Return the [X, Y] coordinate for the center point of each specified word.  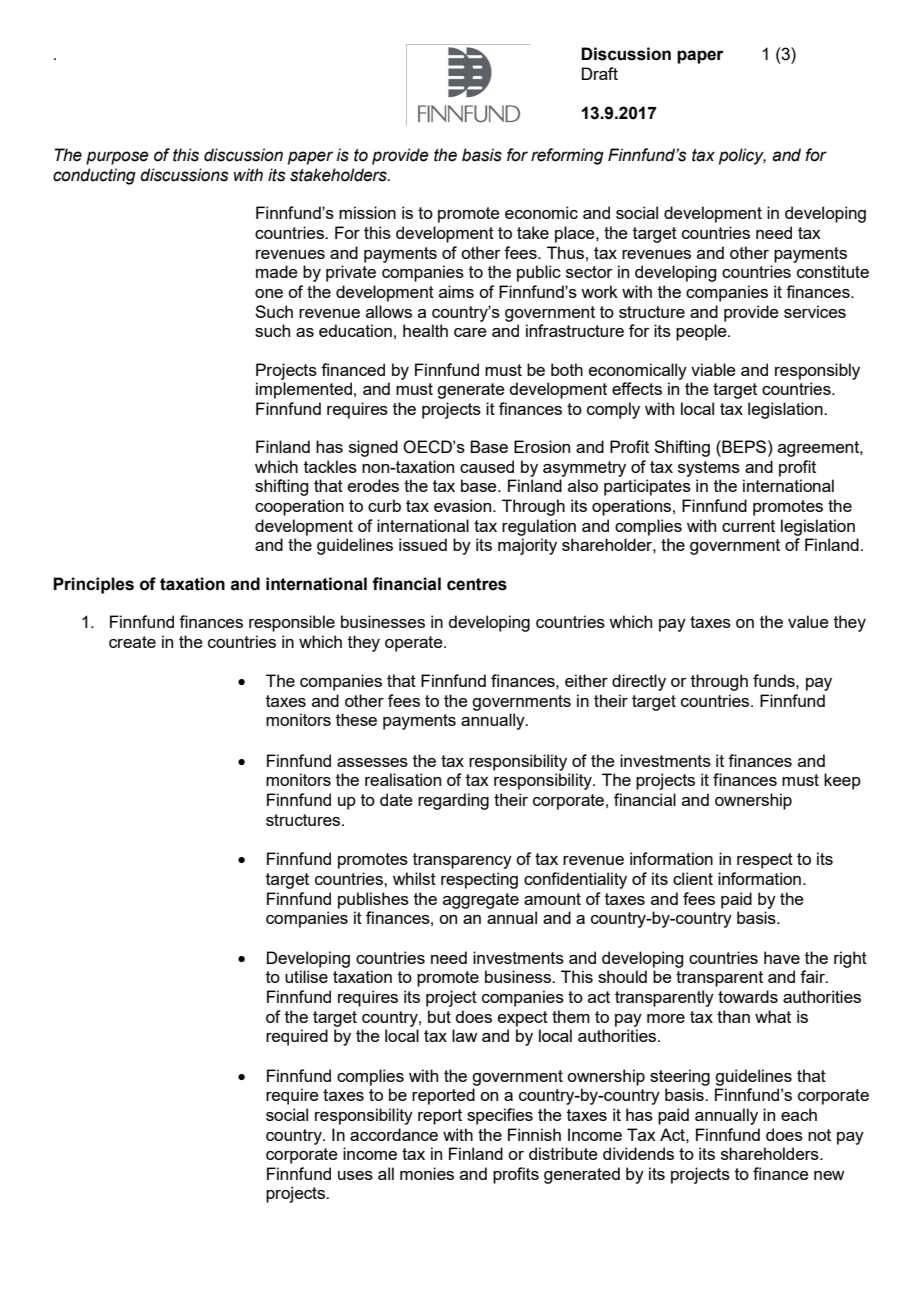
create [132, 642]
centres [477, 584]
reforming [567, 156]
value [808, 621]
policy [742, 156]
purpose [117, 158]
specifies [500, 1116]
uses [355, 1175]
